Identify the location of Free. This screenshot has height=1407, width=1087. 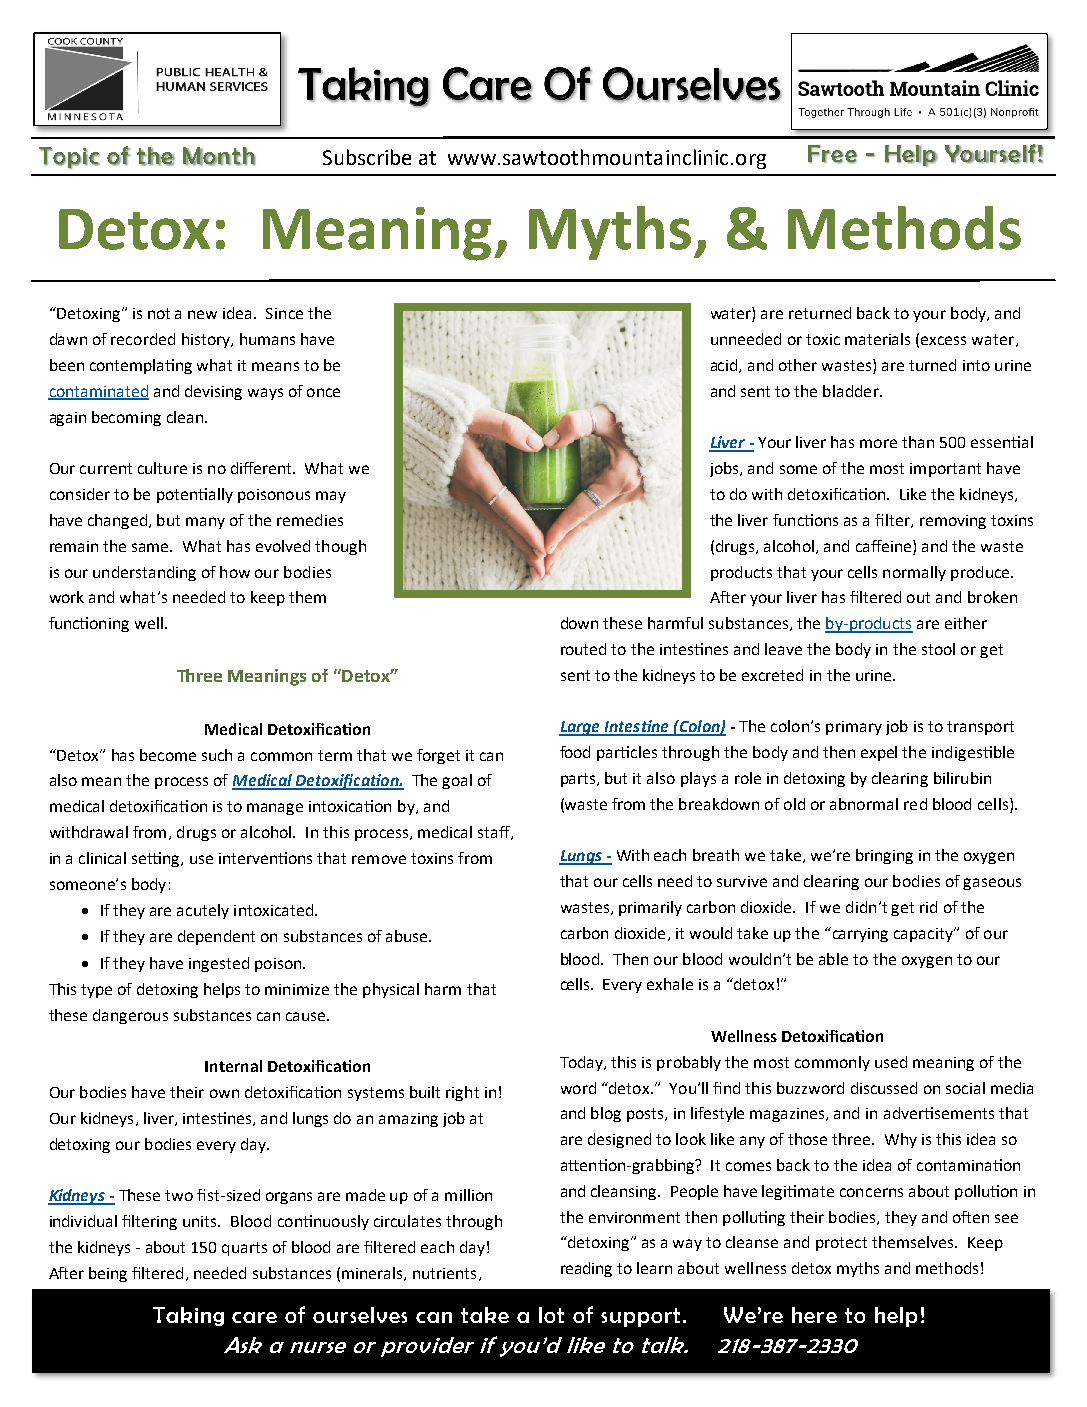
(832, 154).
